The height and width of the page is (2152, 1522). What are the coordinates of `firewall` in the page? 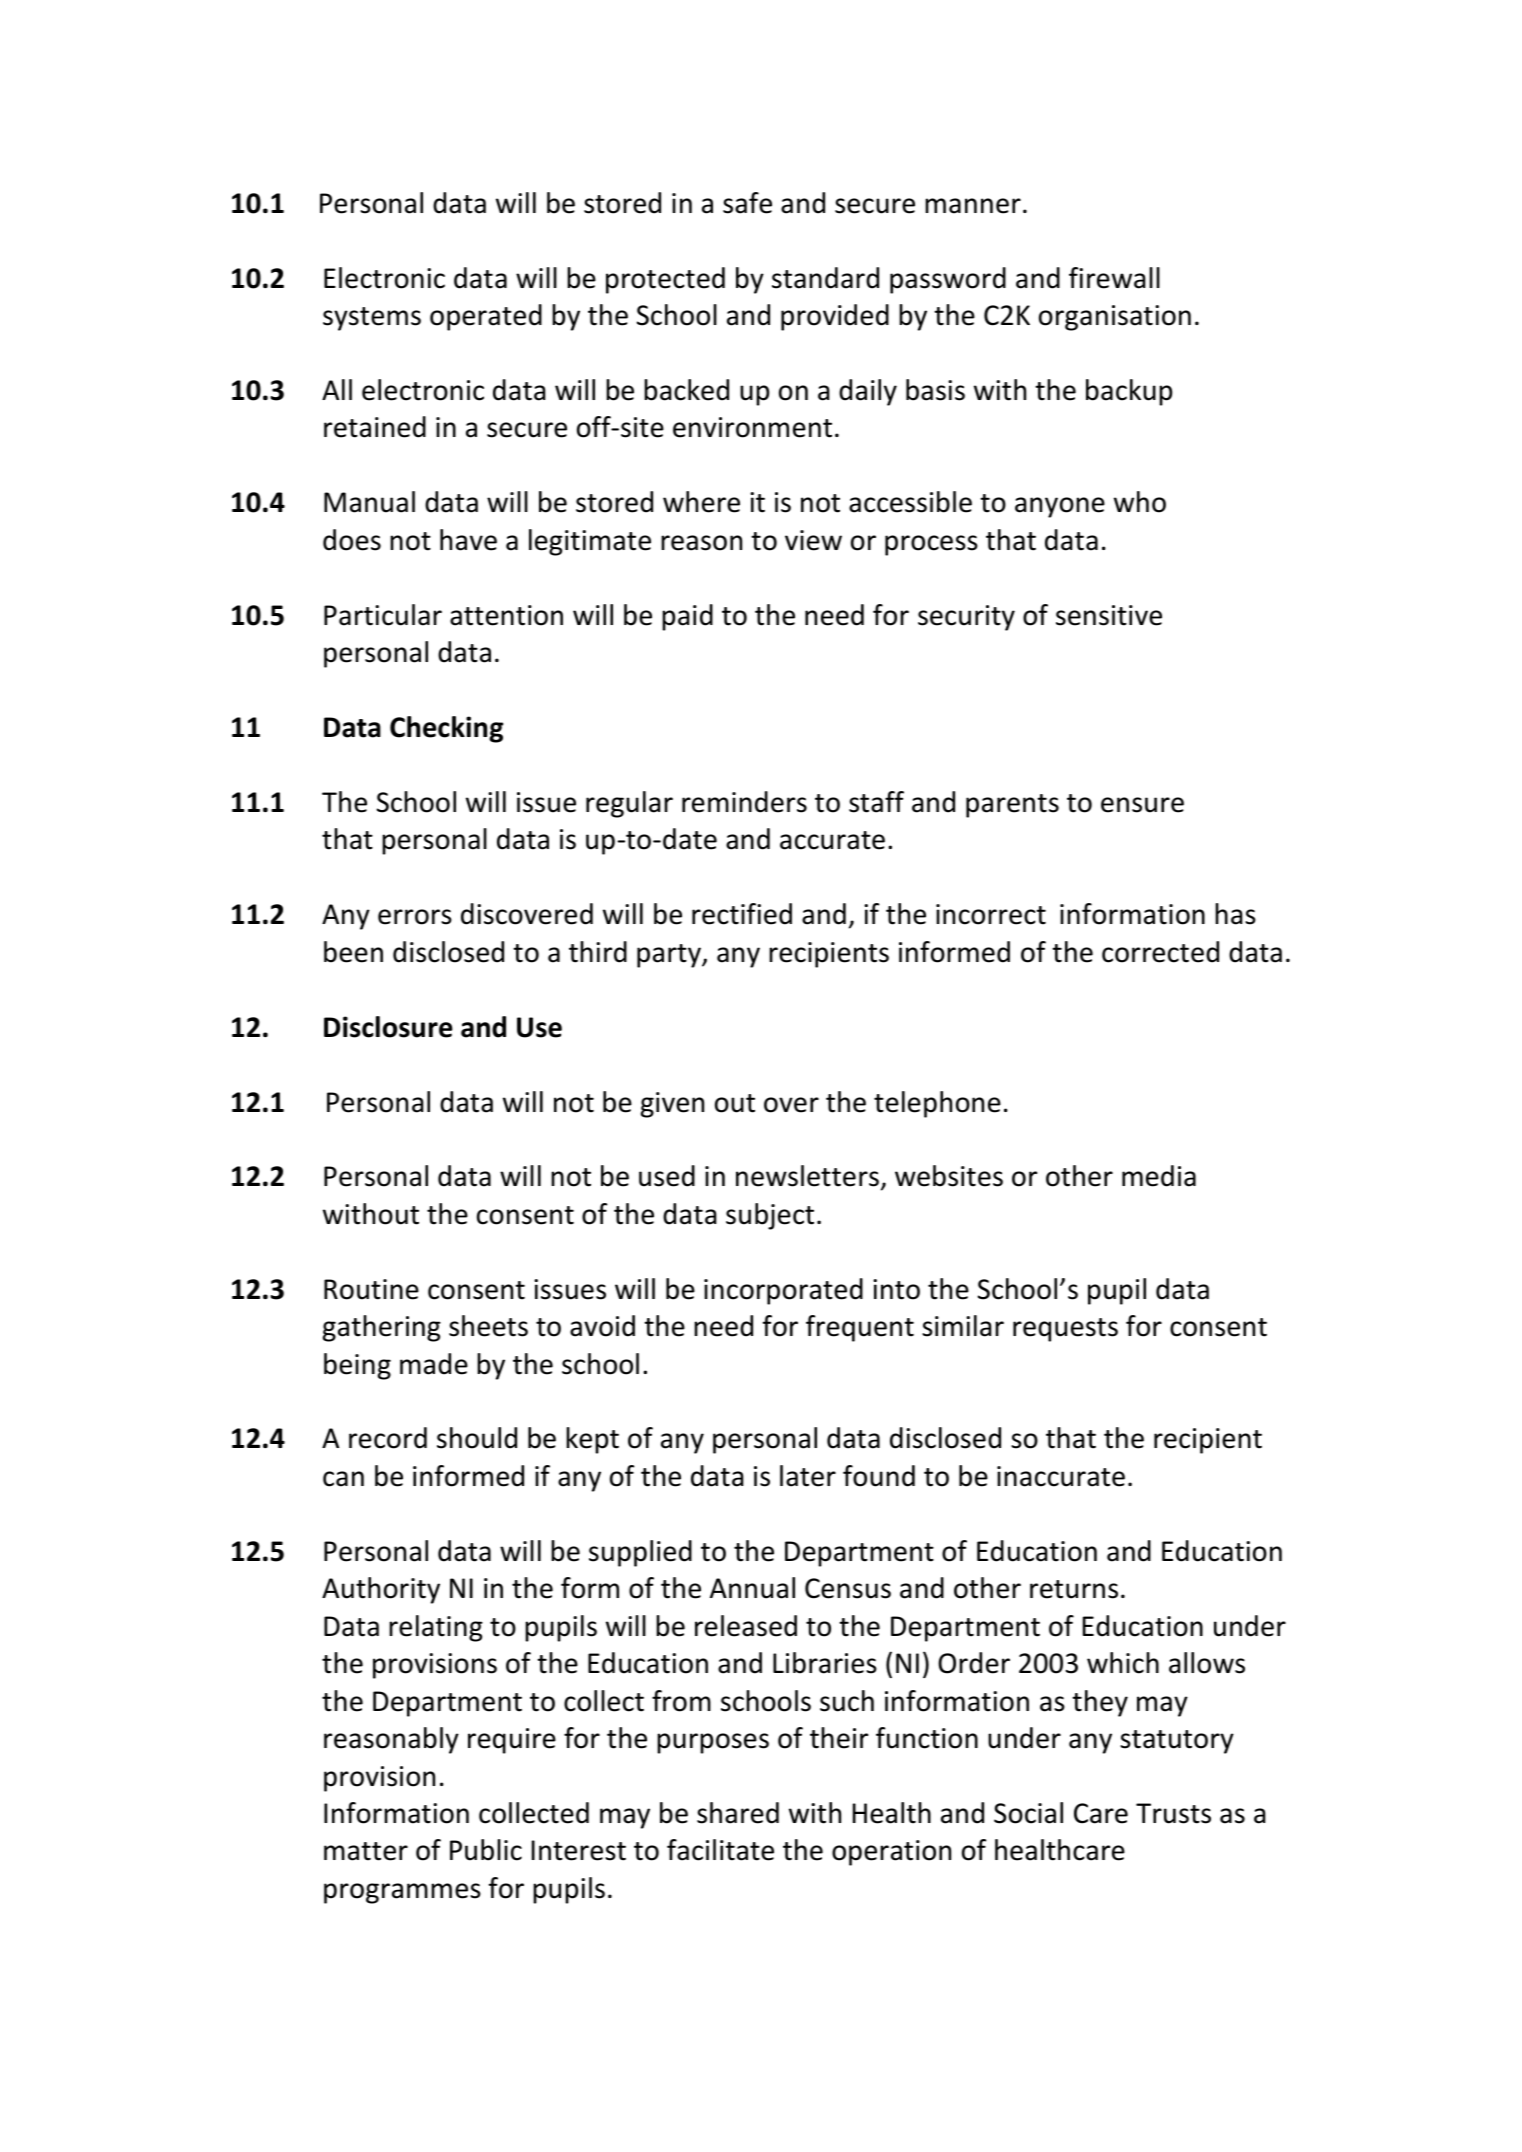 It's located at (1114, 278).
